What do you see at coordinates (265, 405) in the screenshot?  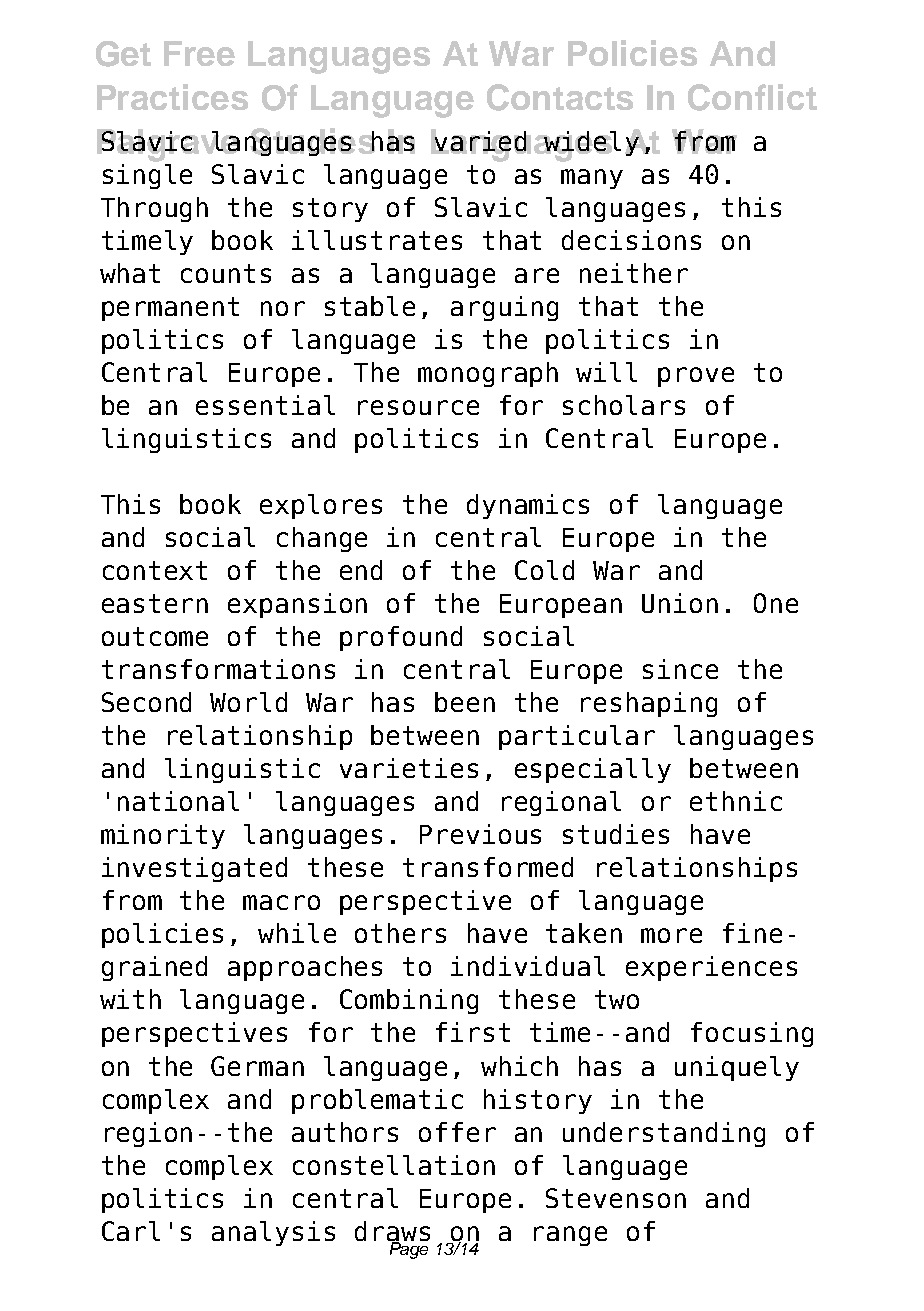 I see `essential` at bounding box center [265, 405].
